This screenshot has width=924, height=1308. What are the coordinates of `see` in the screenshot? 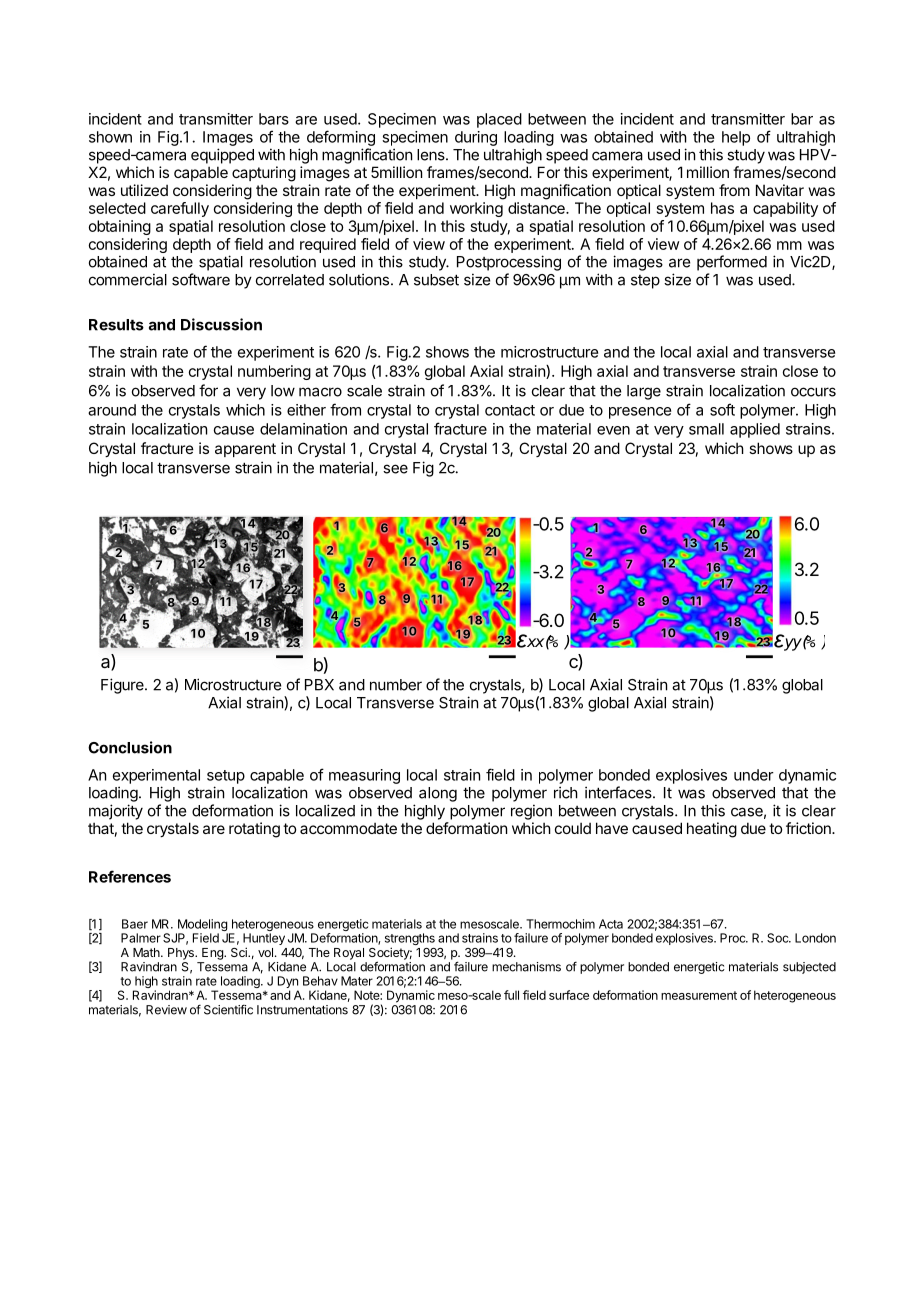 It's located at (395, 469).
